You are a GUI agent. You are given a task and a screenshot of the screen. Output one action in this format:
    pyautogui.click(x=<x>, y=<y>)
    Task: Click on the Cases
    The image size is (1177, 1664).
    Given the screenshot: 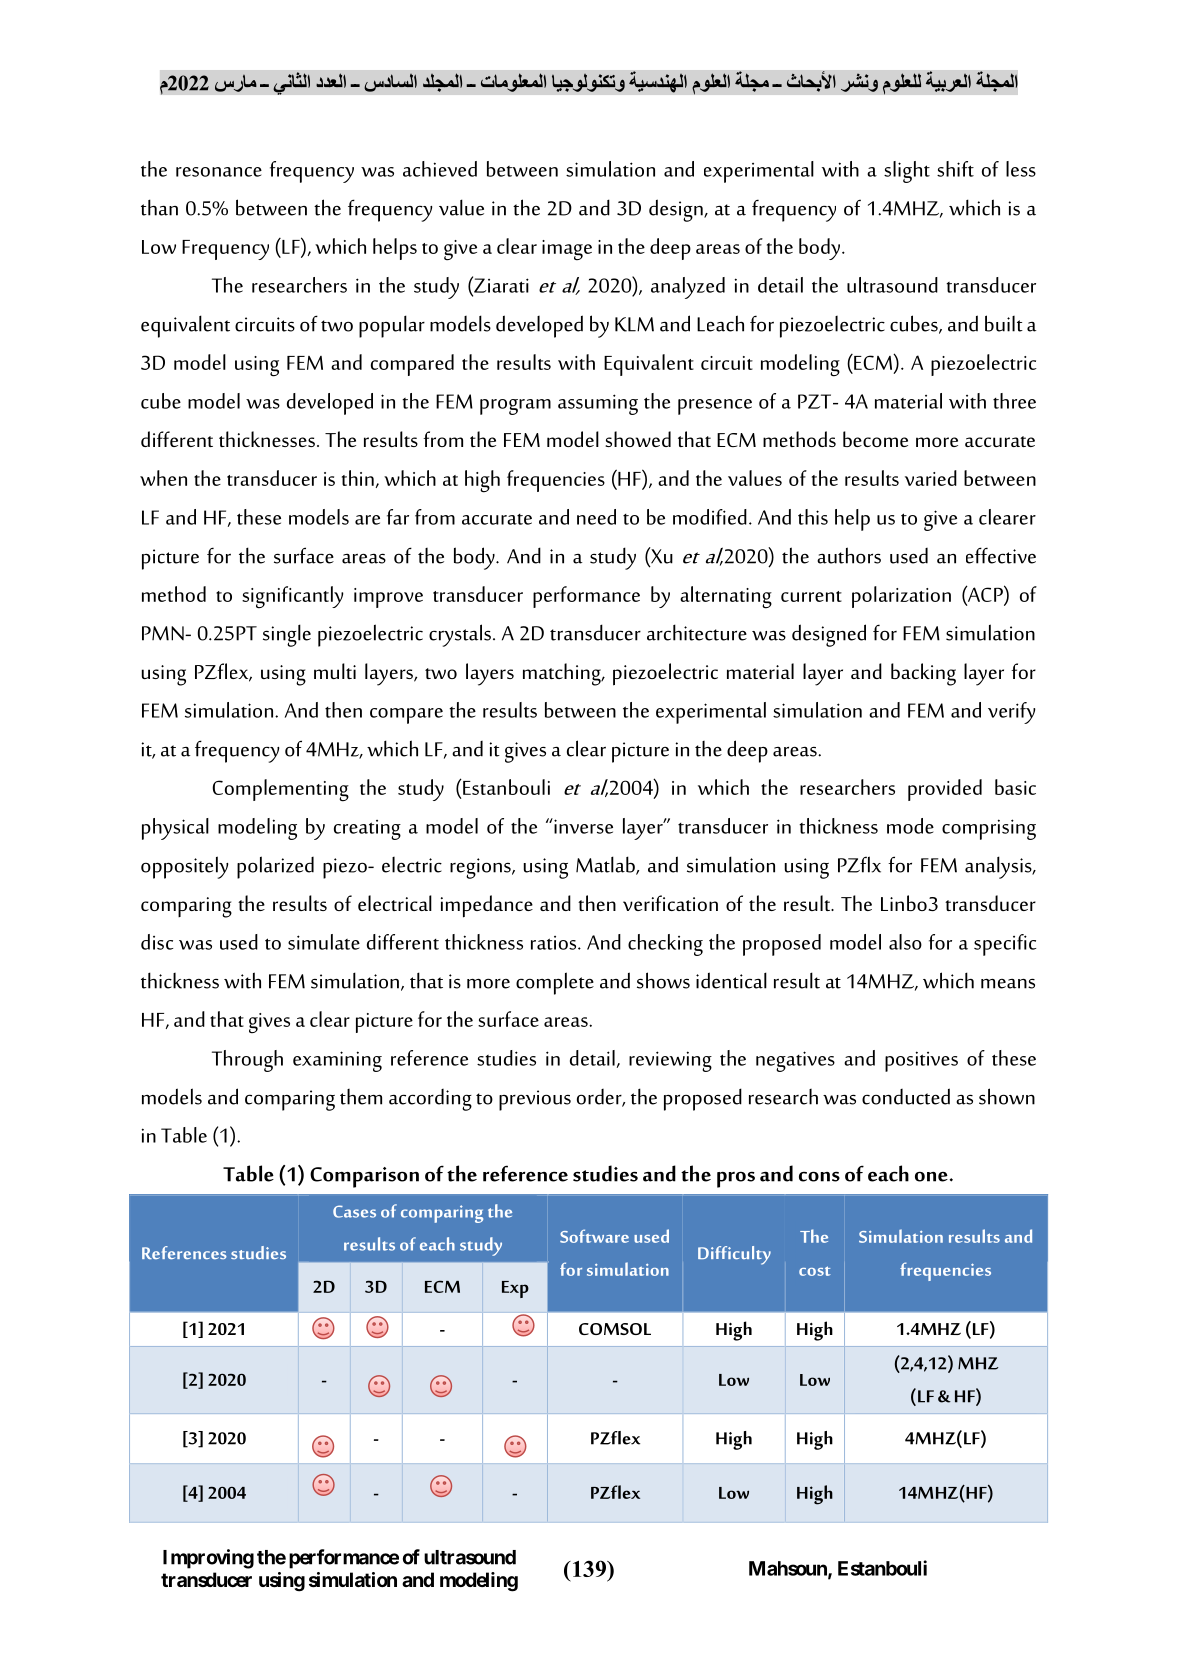 What is the action you would take?
    pyautogui.click(x=354, y=1211)
